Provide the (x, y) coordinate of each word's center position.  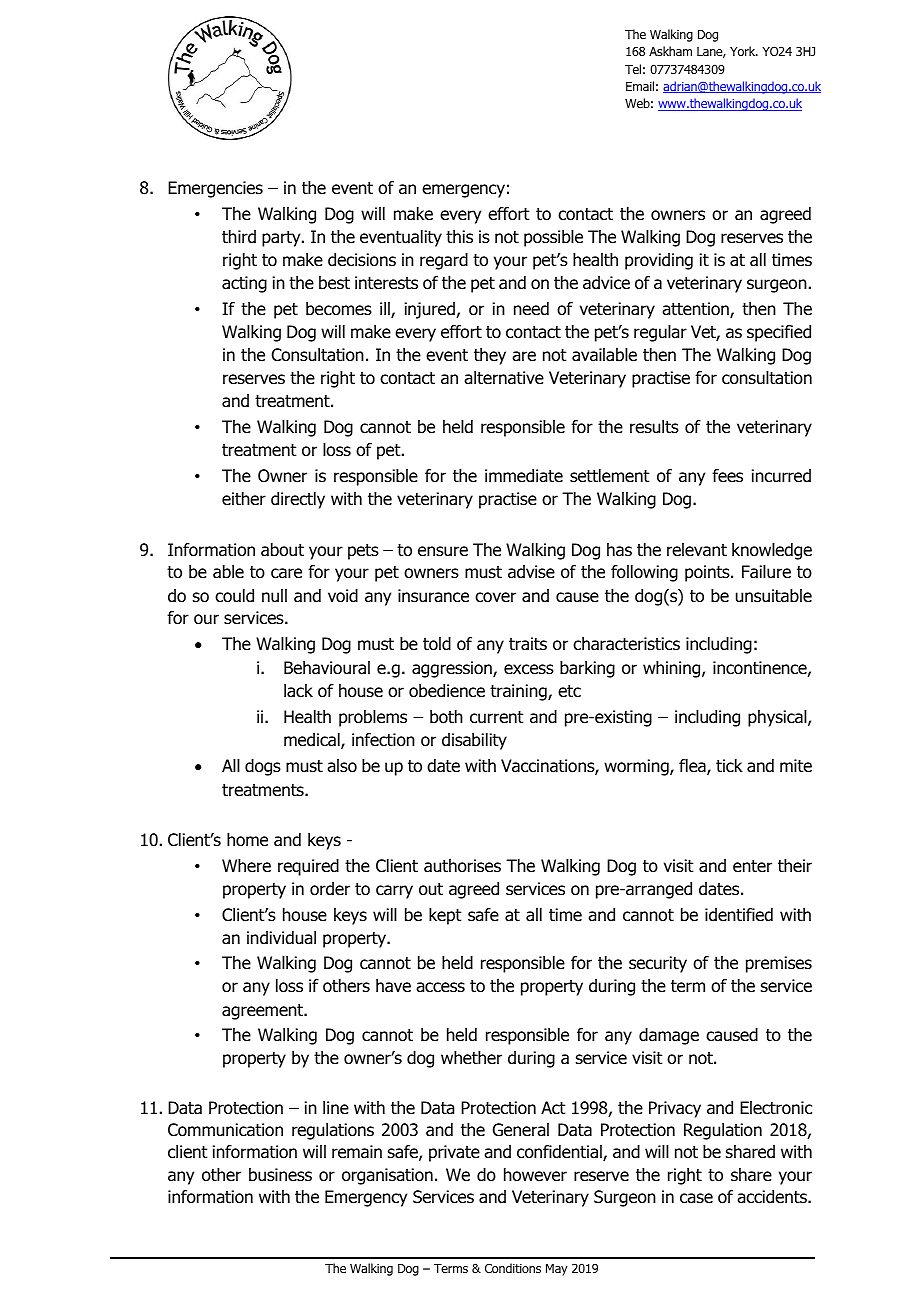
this (459, 237)
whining (673, 669)
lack (298, 691)
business (280, 1175)
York (744, 51)
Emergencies (215, 189)
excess (529, 669)
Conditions (513, 1268)
